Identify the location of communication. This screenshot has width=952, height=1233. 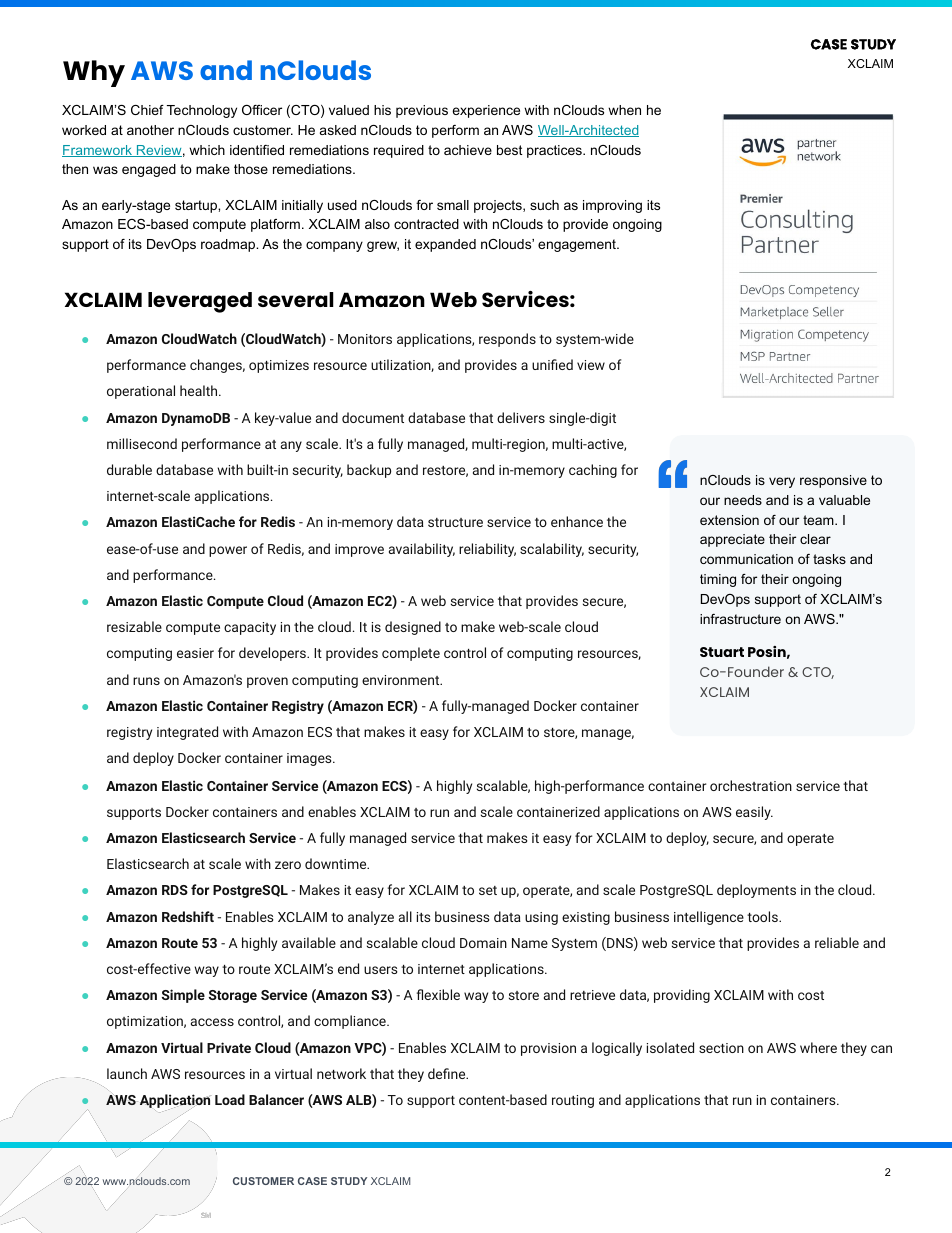
(746, 559).
